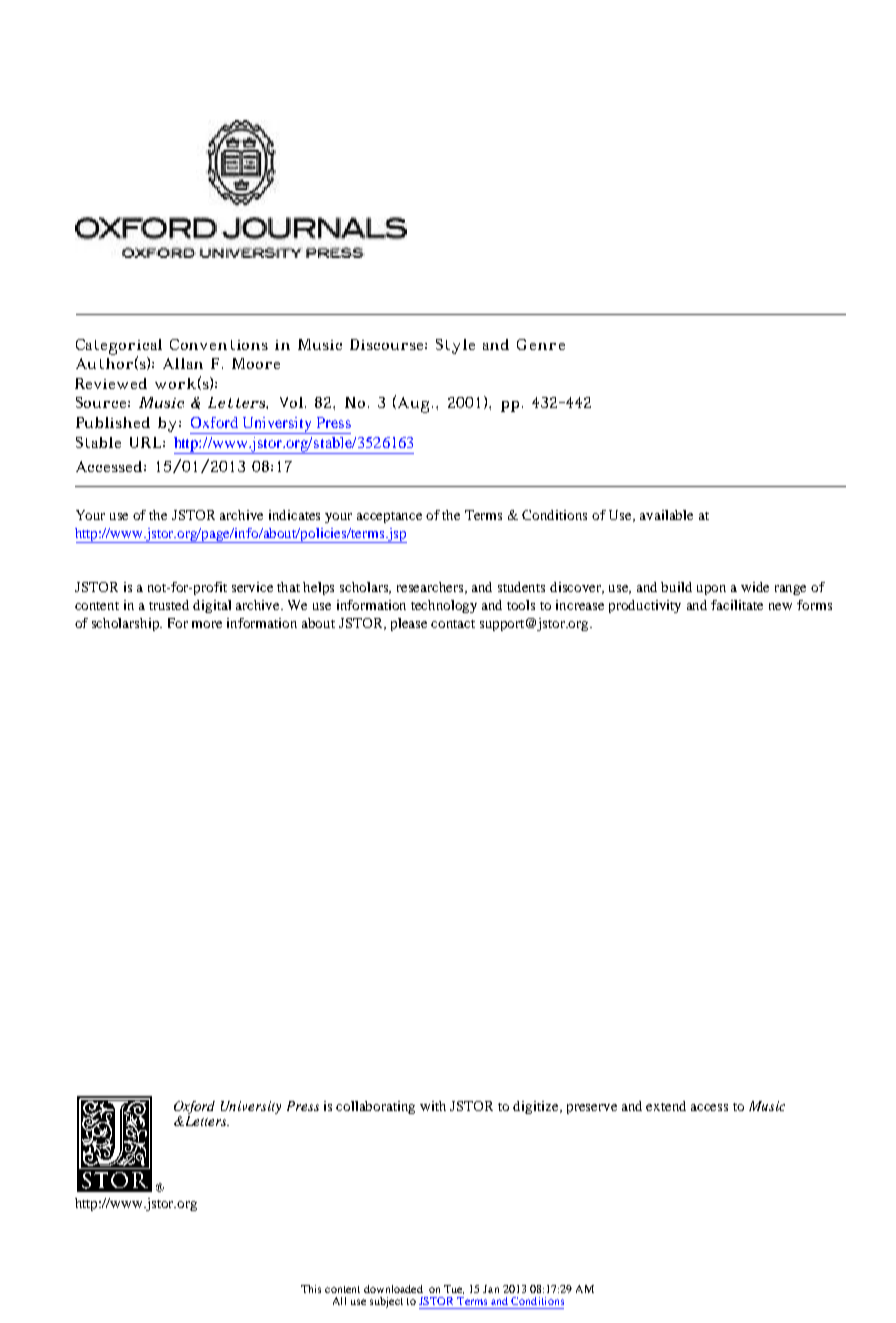 This document has width=896, height=1323. I want to click on researchers, so click(431, 588).
